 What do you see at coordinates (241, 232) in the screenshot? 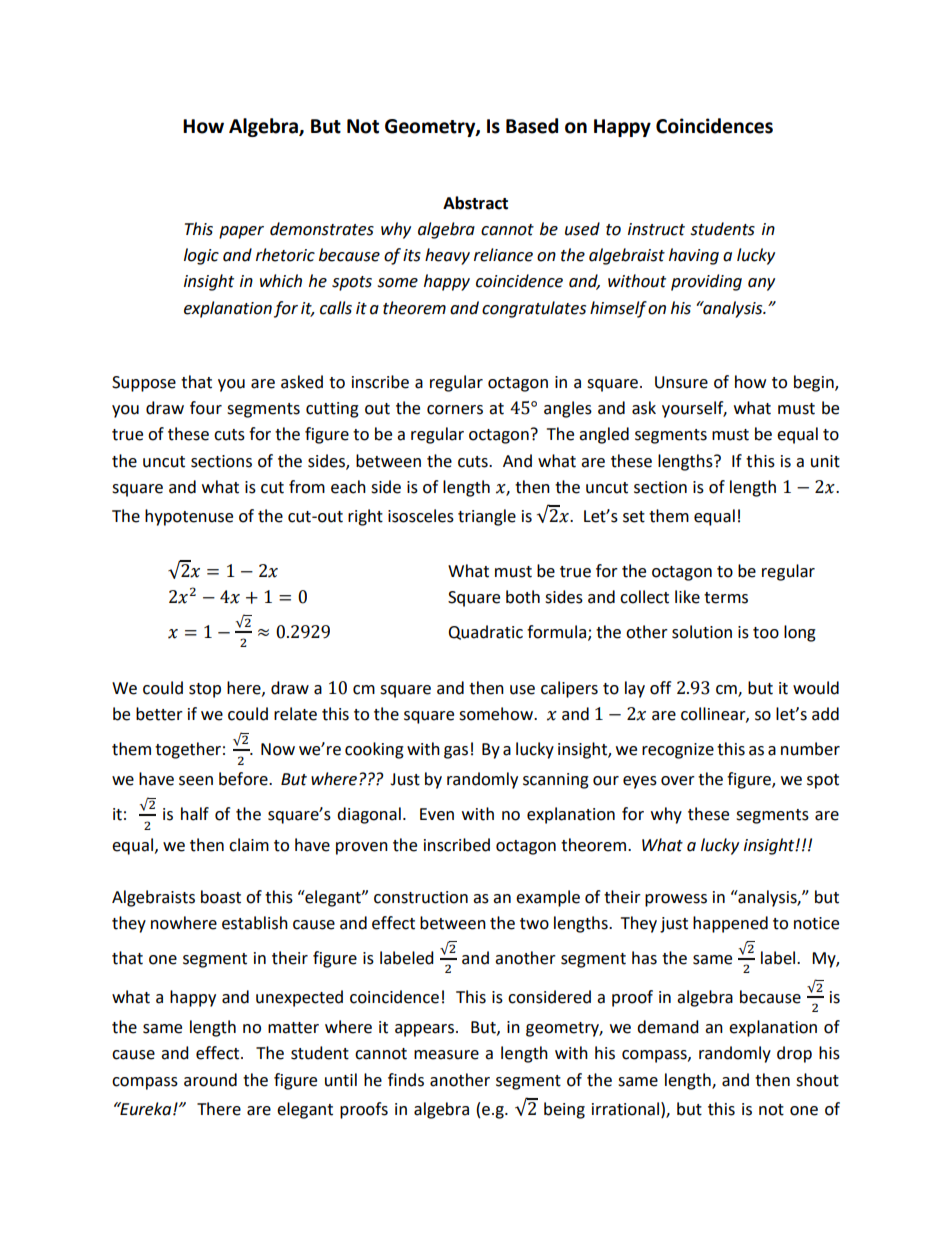
I see `paper` at bounding box center [241, 232].
